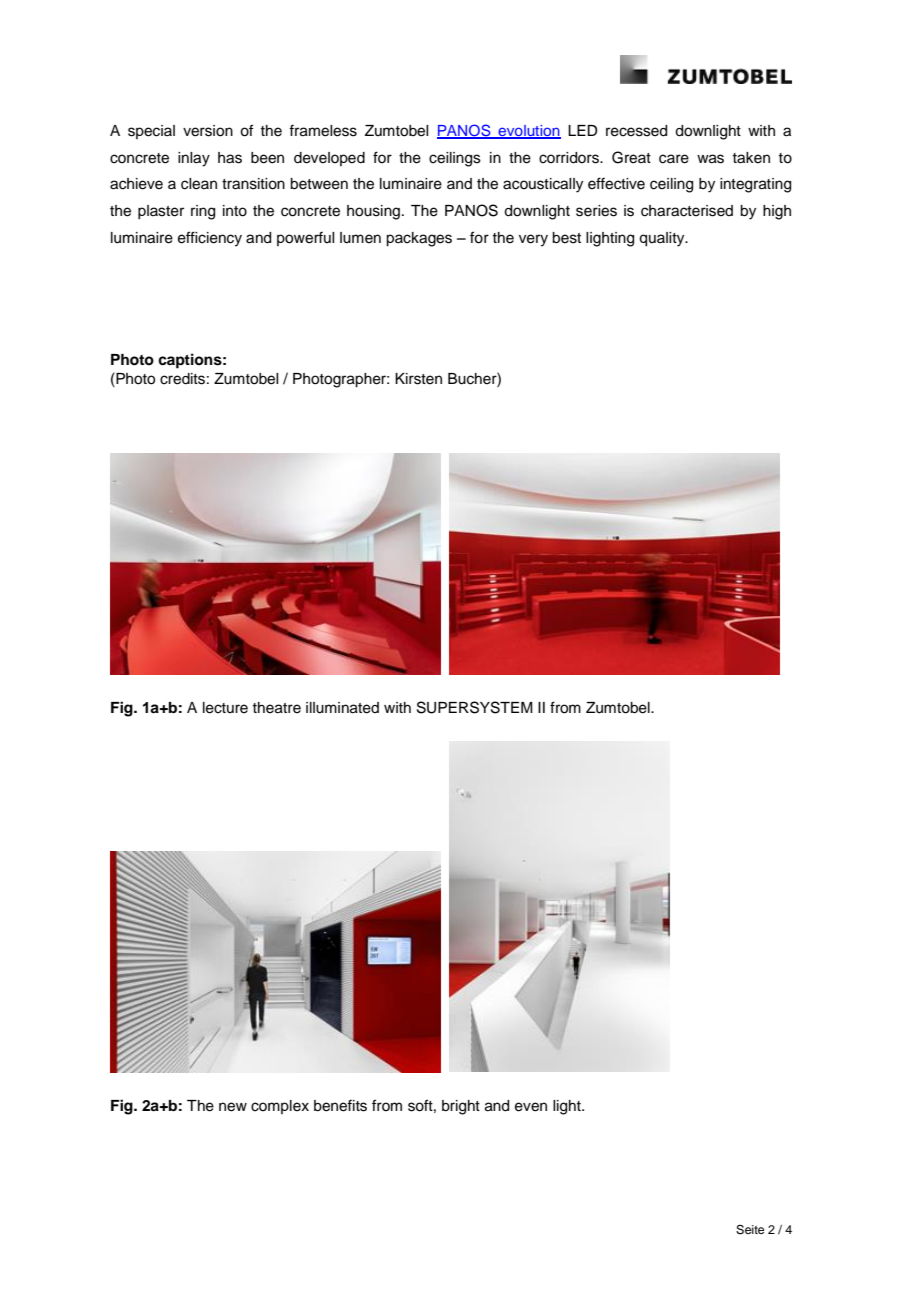 Image resolution: width=924 pixels, height=1309 pixels. I want to click on was, so click(710, 159).
